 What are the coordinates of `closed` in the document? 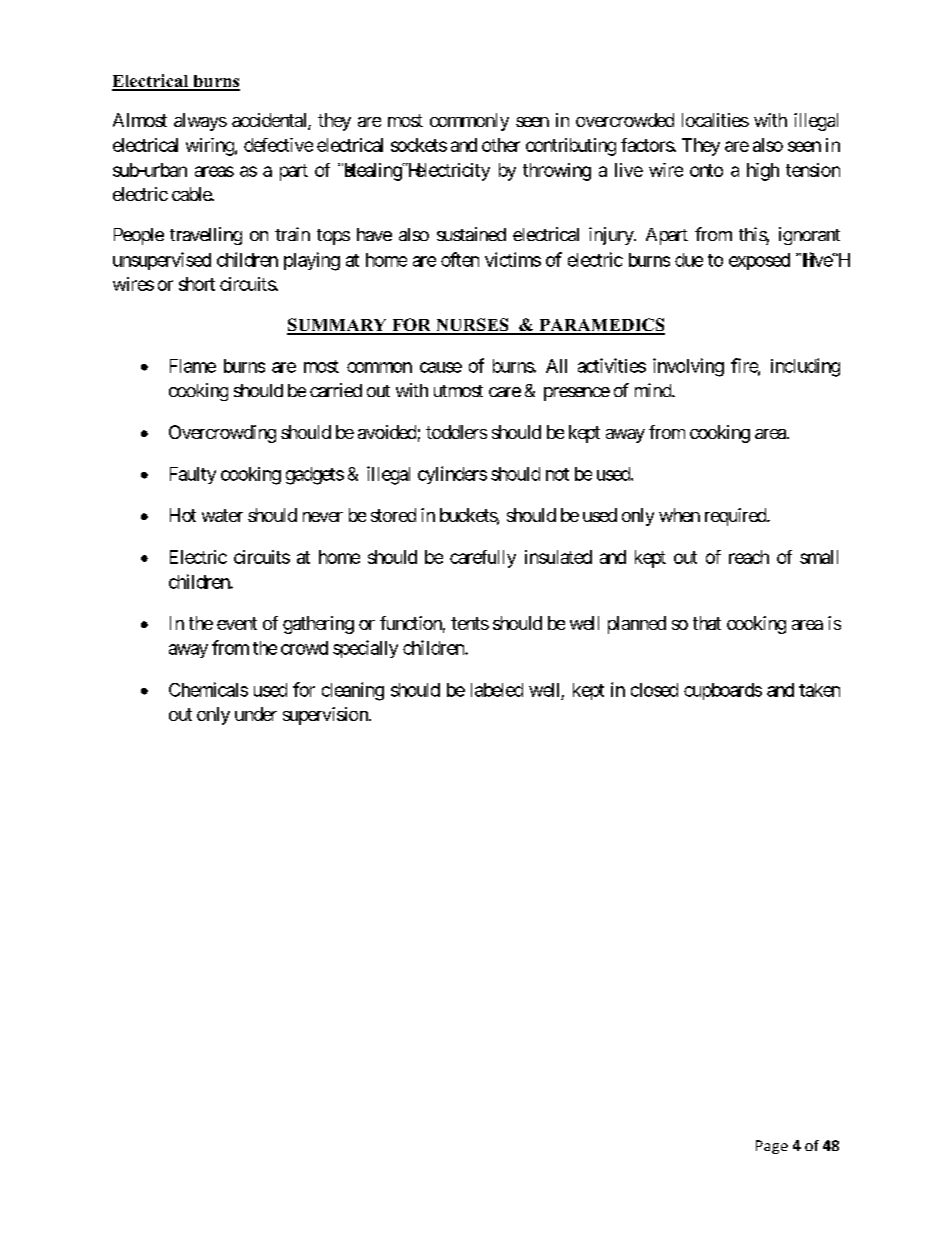 It's located at (654, 690).
